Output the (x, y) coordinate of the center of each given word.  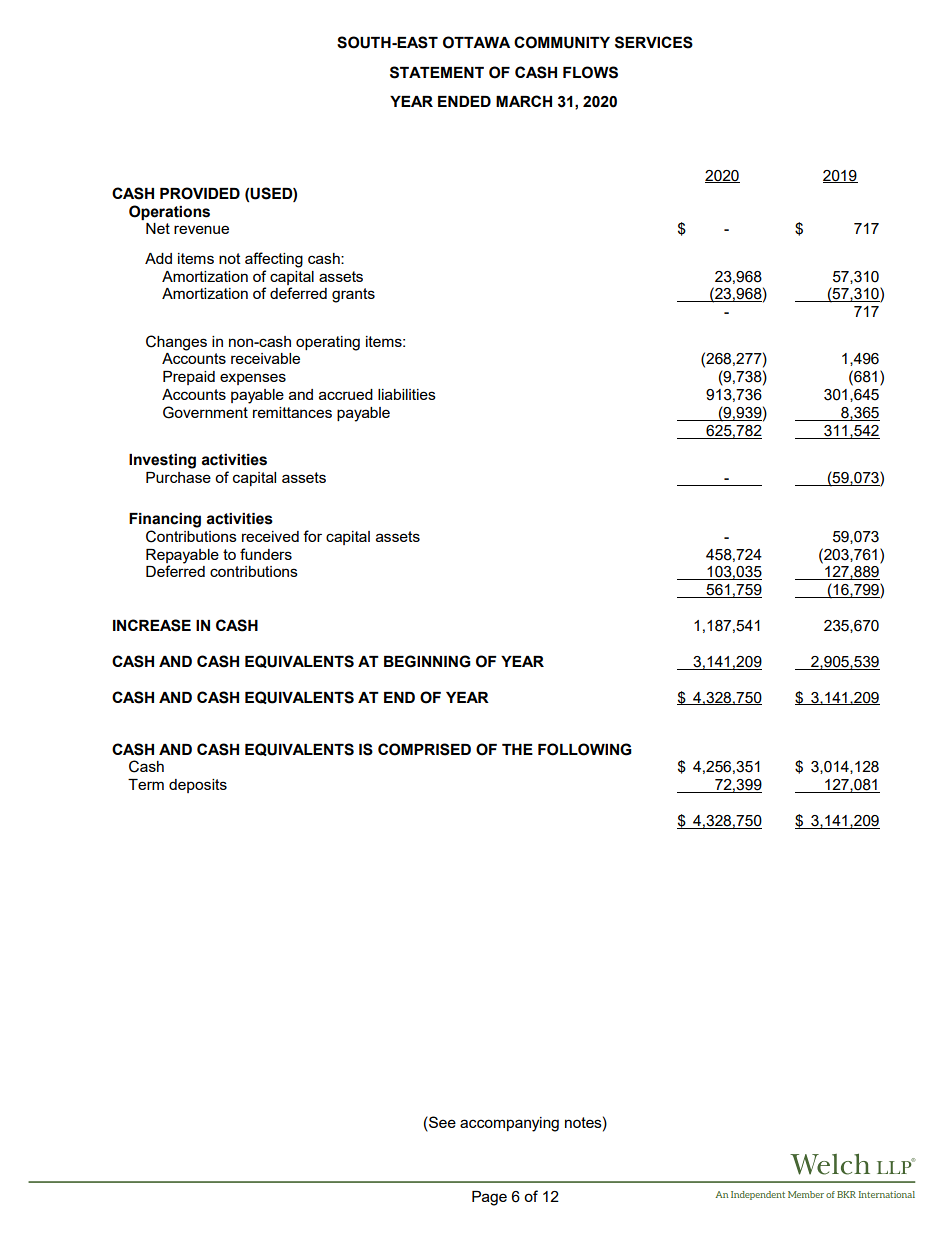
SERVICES (654, 42)
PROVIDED (200, 193)
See (441, 1122)
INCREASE (152, 625)
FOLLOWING (585, 749)
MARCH (524, 101)
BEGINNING (427, 661)
